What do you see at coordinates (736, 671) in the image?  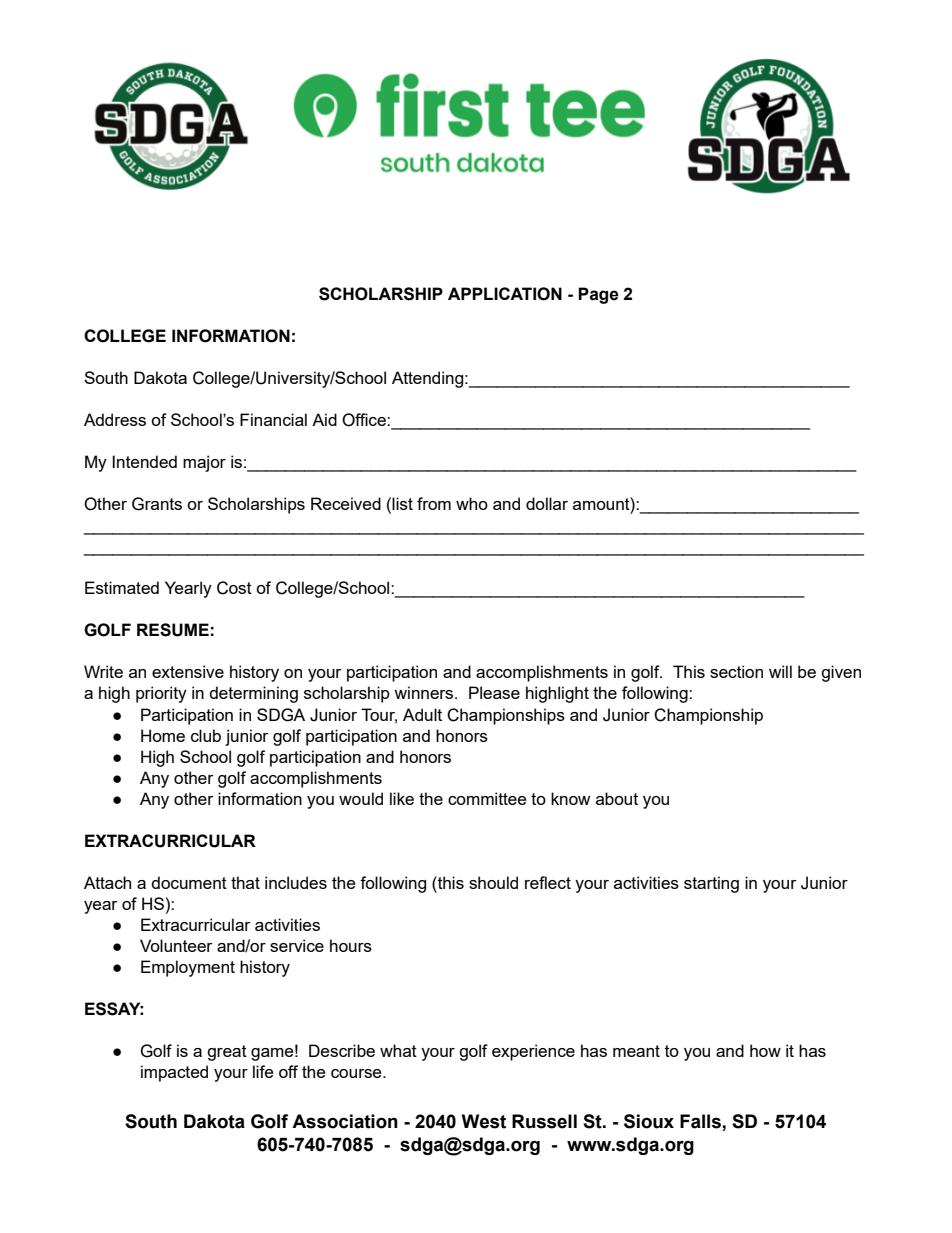 I see `section` at bounding box center [736, 671].
